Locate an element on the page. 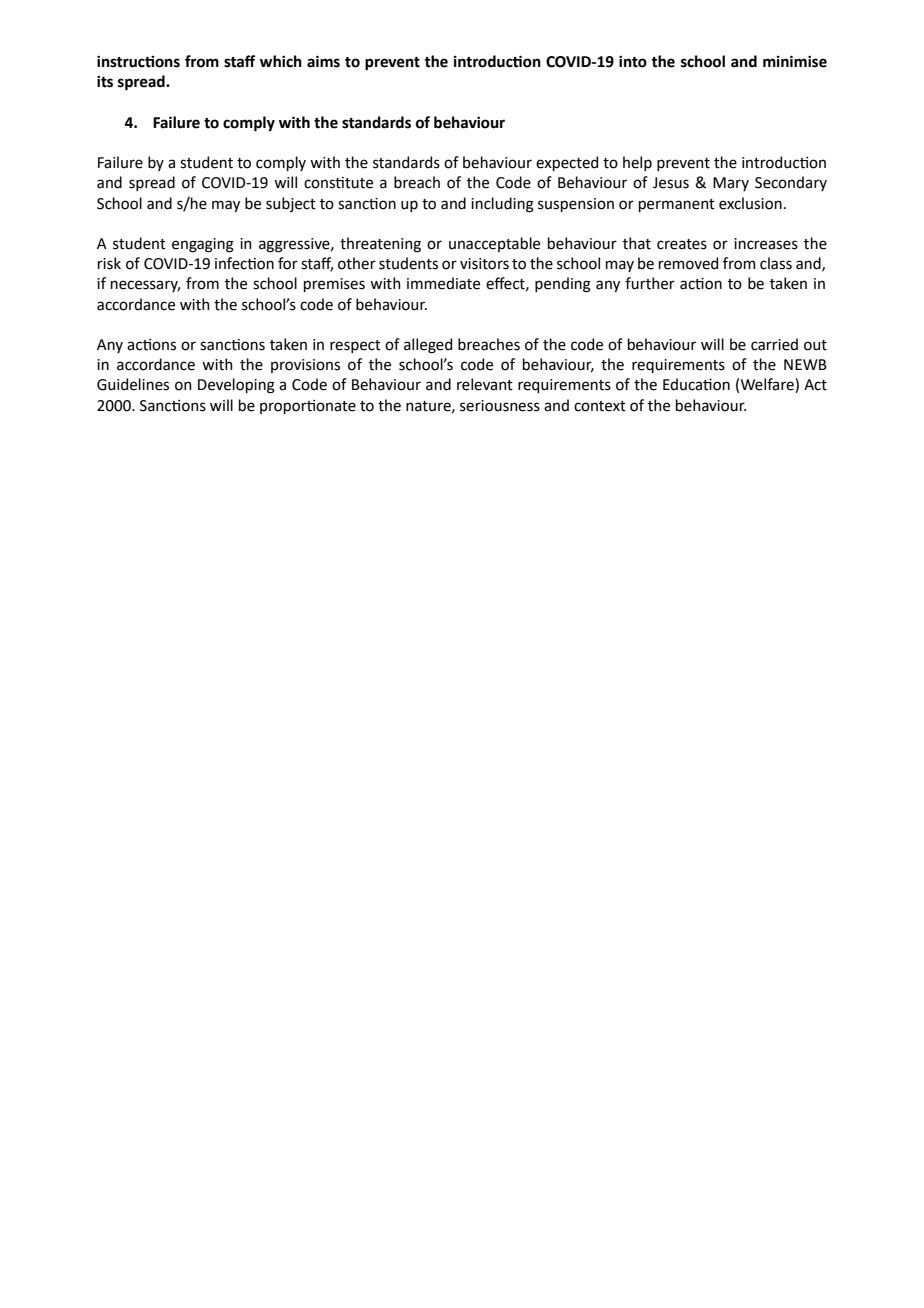 The width and height of the image is (924, 1308). including is located at coordinates (502, 205).
